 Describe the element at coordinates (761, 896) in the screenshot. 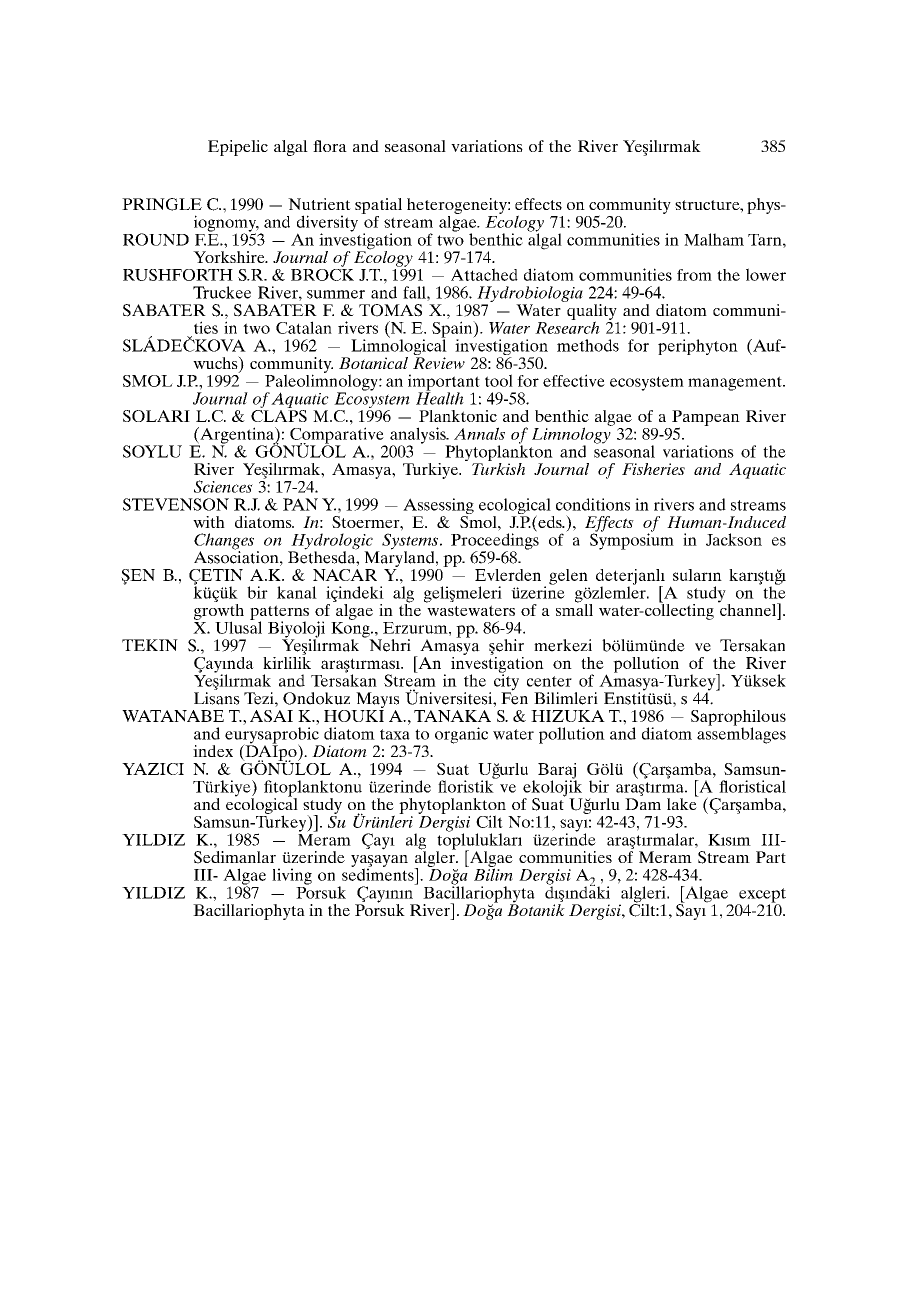

I see `except` at that location.
